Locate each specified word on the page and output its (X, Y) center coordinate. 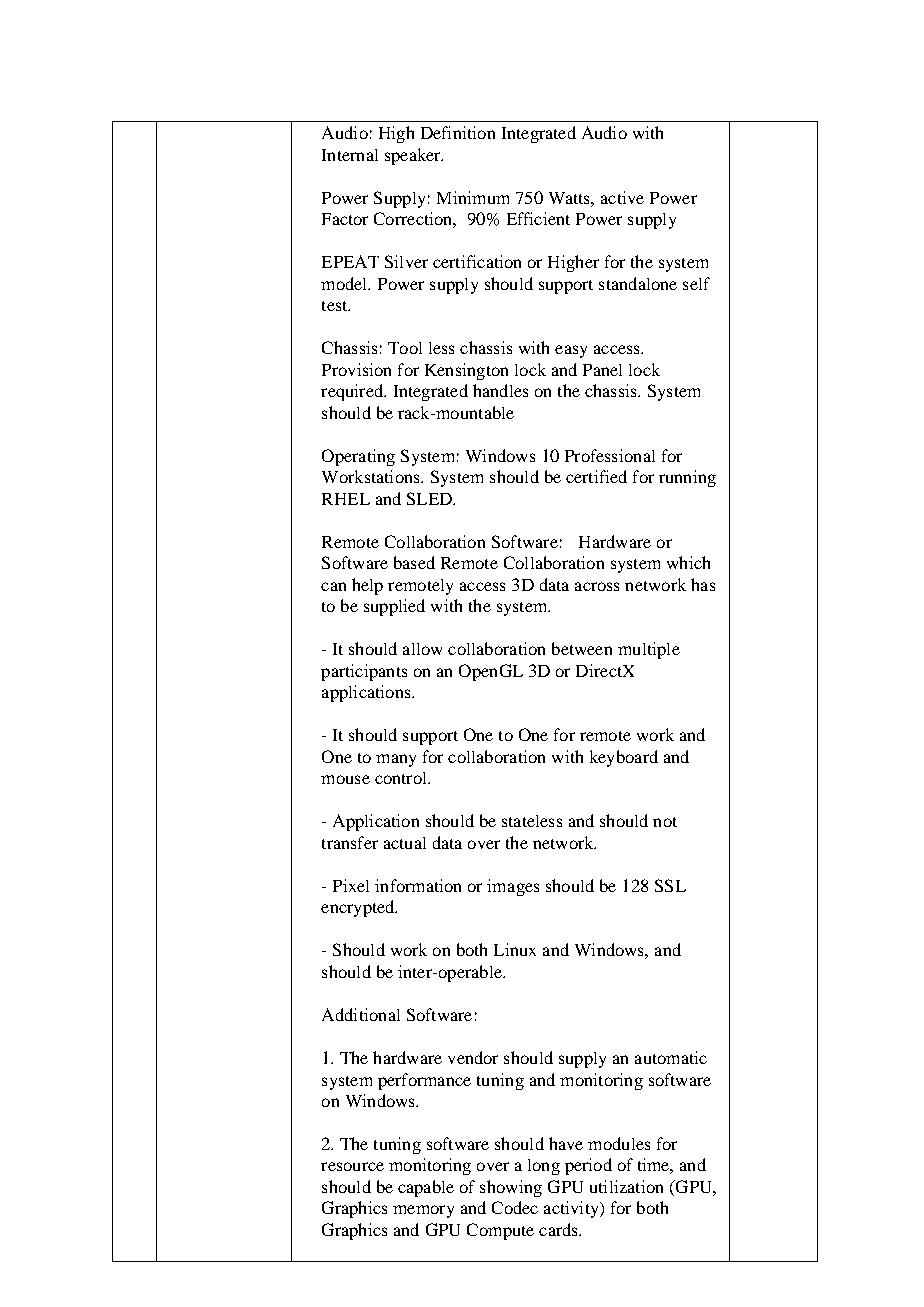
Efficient (538, 218)
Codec (515, 1207)
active (622, 197)
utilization (626, 1186)
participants (364, 672)
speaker (414, 156)
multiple (649, 650)
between (582, 648)
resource (352, 1166)
